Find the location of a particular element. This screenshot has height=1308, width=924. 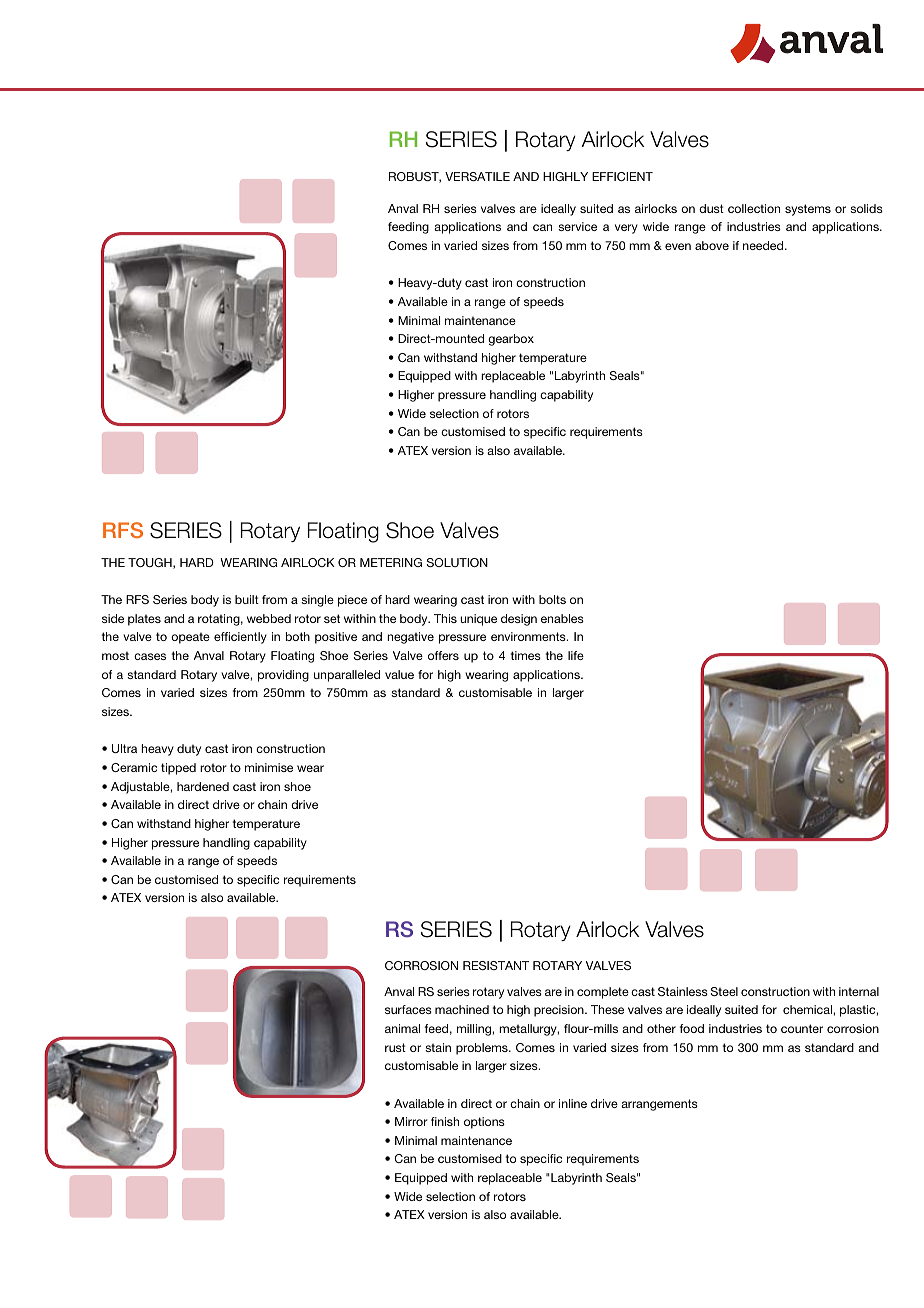

SOLUTION is located at coordinates (457, 562).
